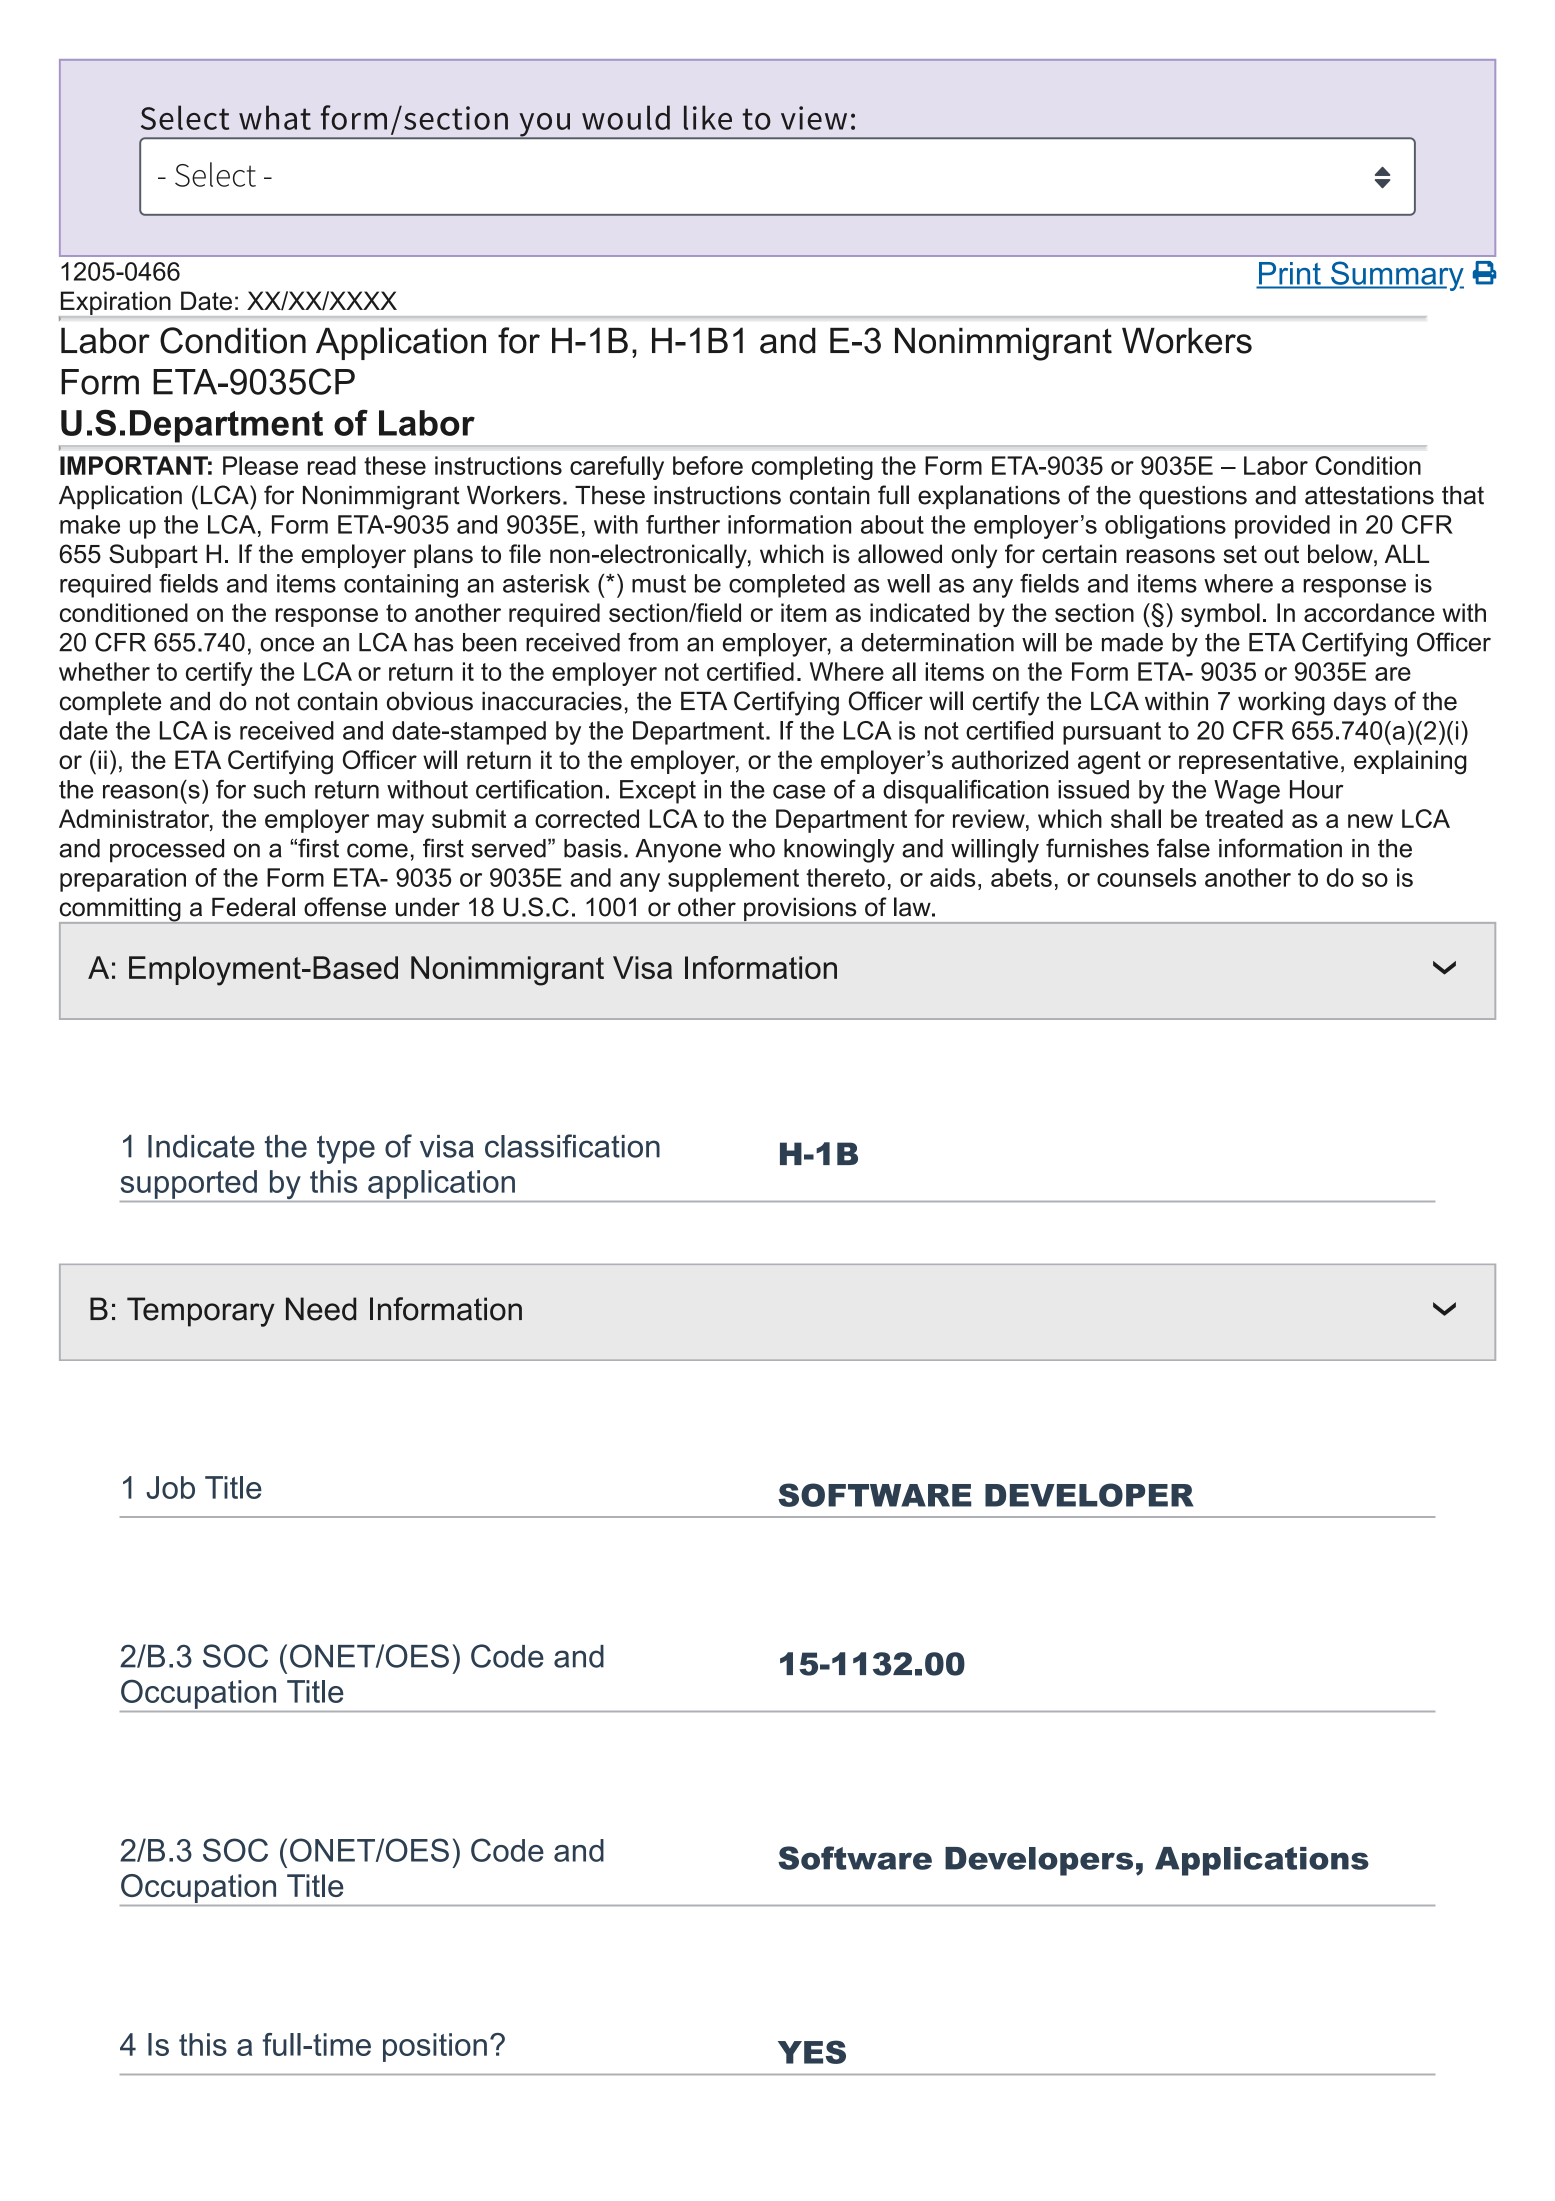 The image size is (1555, 2201). What do you see at coordinates (708, 117) in the screenshot?
I see `like` at bounding box center [708, 117].
